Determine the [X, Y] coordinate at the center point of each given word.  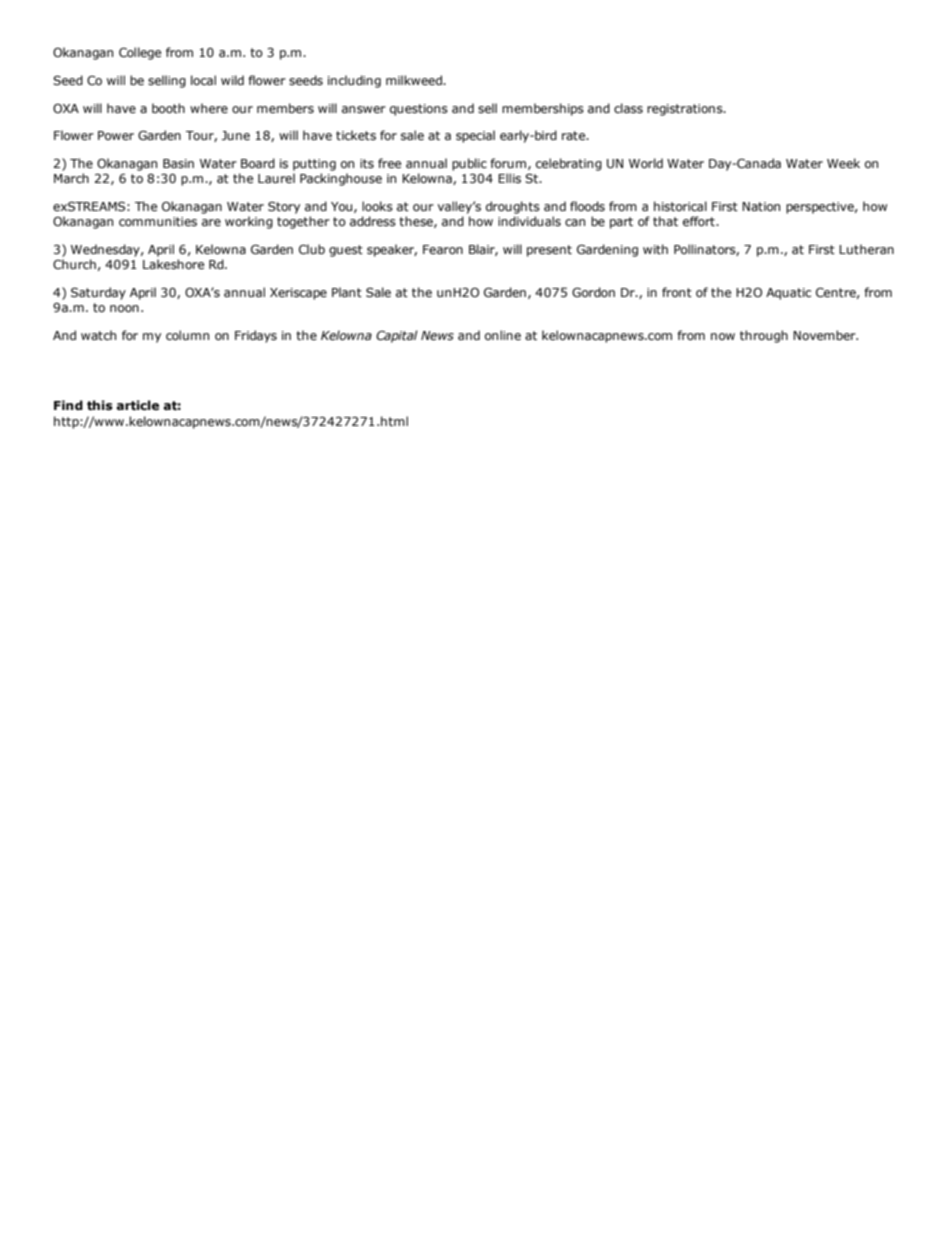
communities [158, 221]
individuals [529, 221]
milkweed [415, 80]
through [764, 336]
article [137, 405]
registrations [686, 110]
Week [843, 163]
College [140, 53]
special [475, 136]
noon [124, 308]
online [503, 335]
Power [116, 135]
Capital [397, 336]
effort [700, 221]
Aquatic [788, 294]
